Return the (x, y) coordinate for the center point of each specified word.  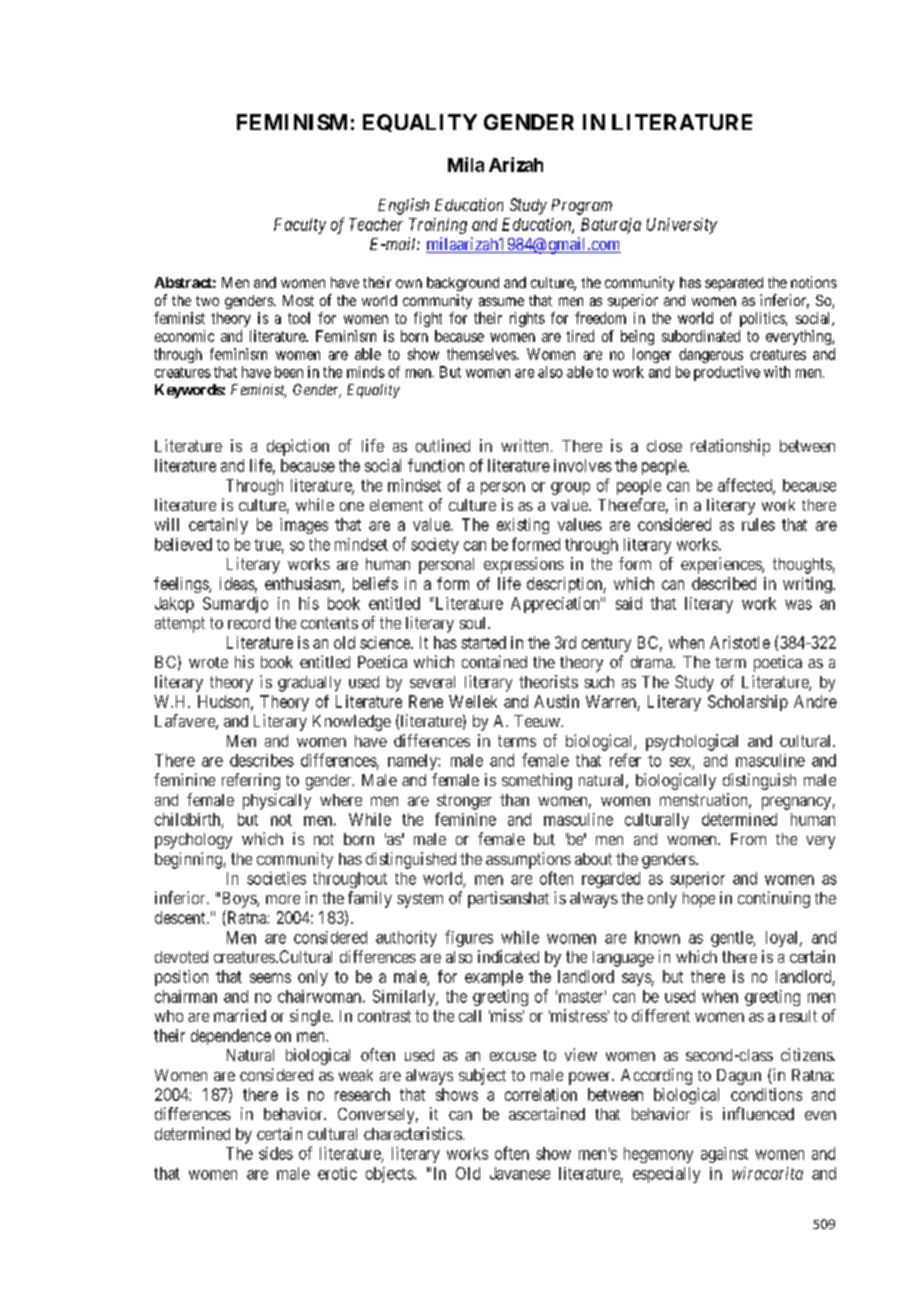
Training (438, 226)
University (682, 226)
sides (276, 1153)
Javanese (520, 1173)
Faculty (300, 226)
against (724, 1155)
